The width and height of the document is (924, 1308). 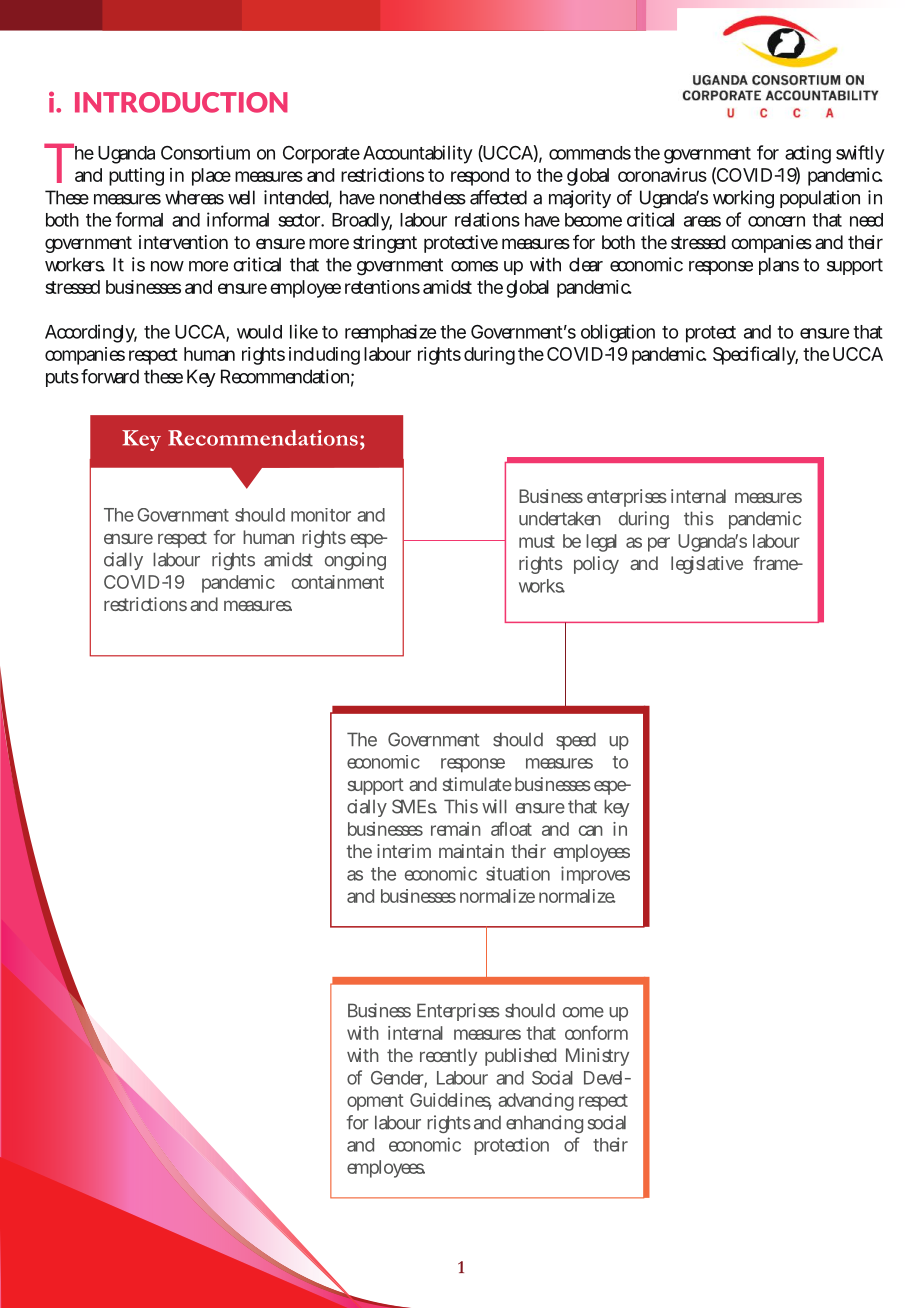 I want to click on acting, so click(x=808, y=154).
